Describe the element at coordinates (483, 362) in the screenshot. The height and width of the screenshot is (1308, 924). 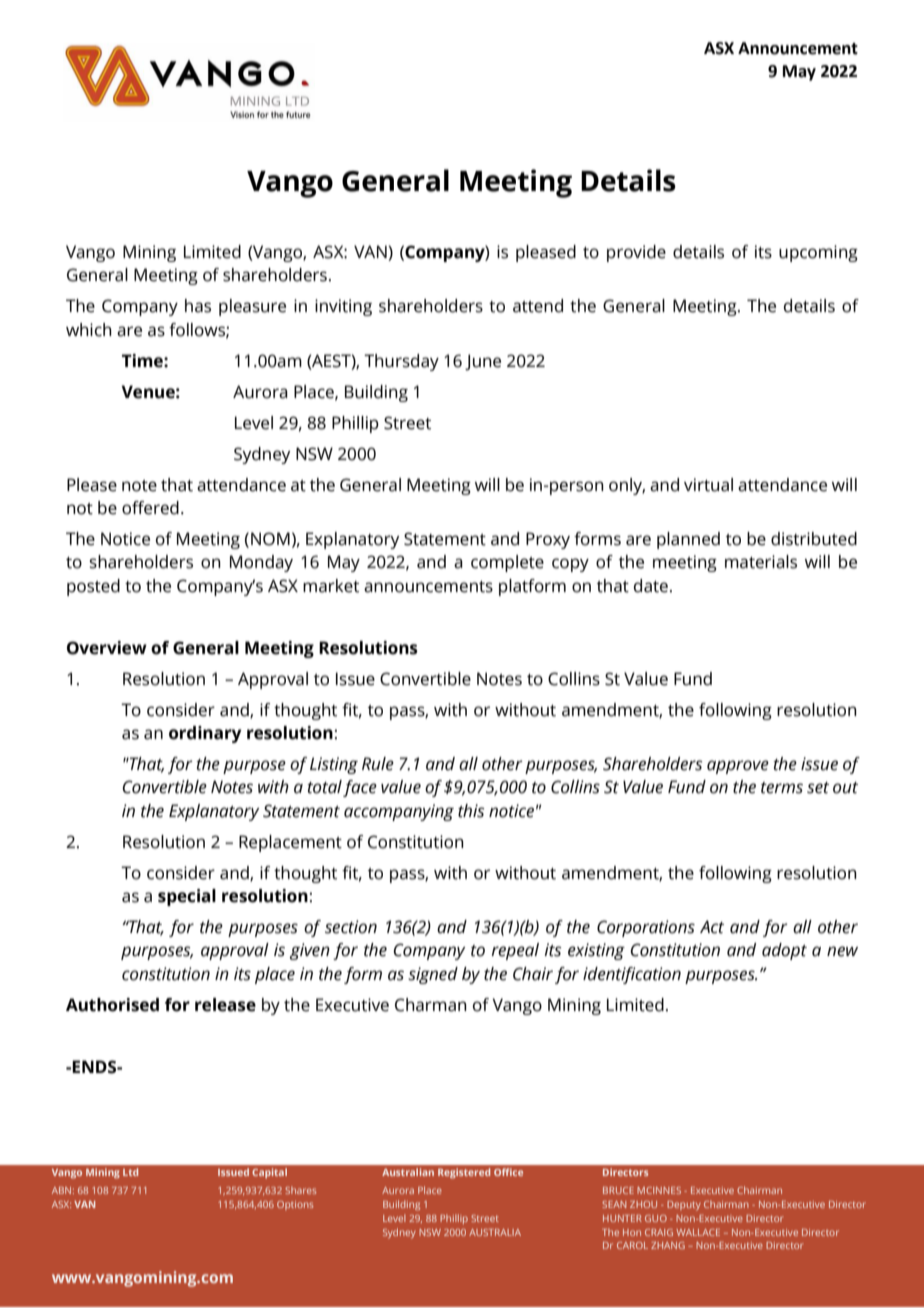
I see `June` at that location.
